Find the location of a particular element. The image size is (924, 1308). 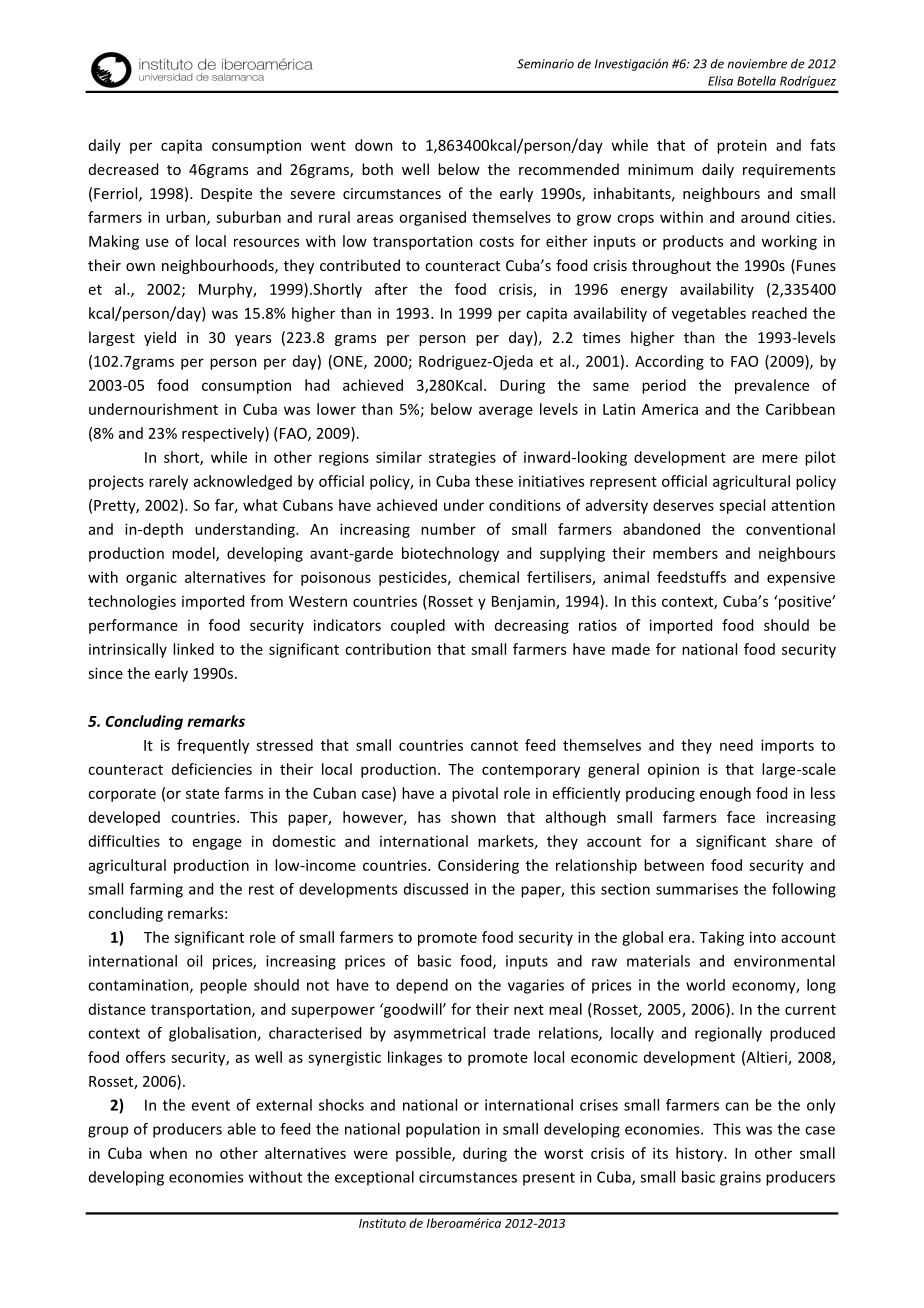

coupled is located at coordinates (418, 626).
